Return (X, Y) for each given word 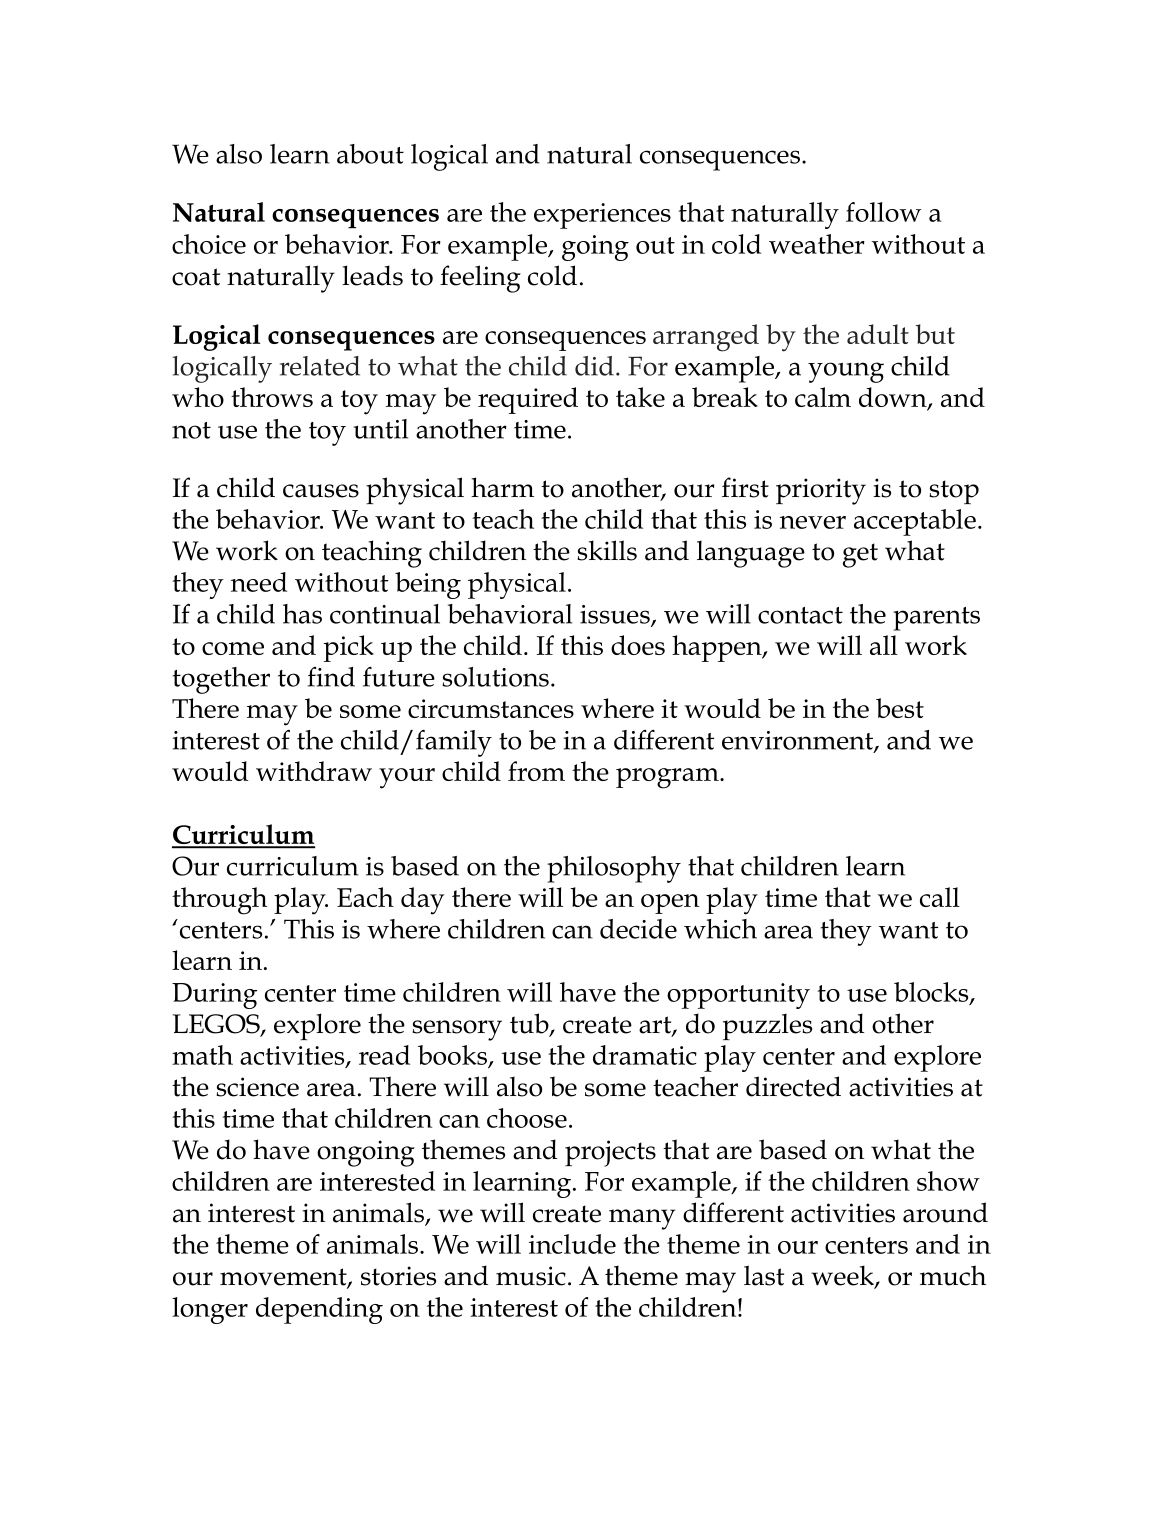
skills (607, 550)
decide (638, 929)
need (259, 582)
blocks (932, 993)
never (813, 522)
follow (883, 212)
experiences (602, 216)
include (572, 1244)
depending (319, 1310)
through (219, 901)
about (370, 154)
